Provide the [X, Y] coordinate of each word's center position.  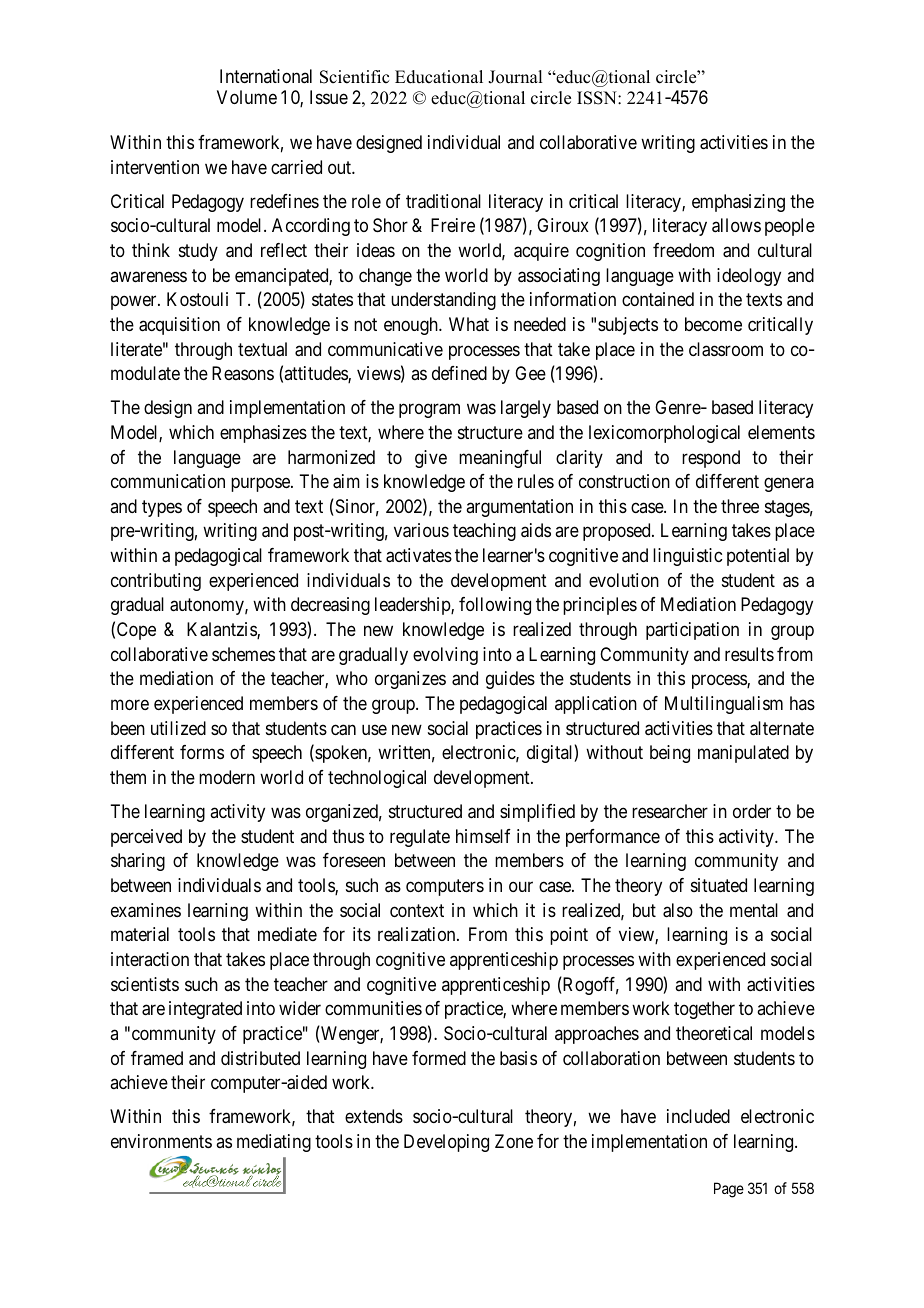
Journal [515, 77]
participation [692, 631]
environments [161, 1141]
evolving [445, 656]
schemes [243, 654]
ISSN [598, 98]
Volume [247, 97]
